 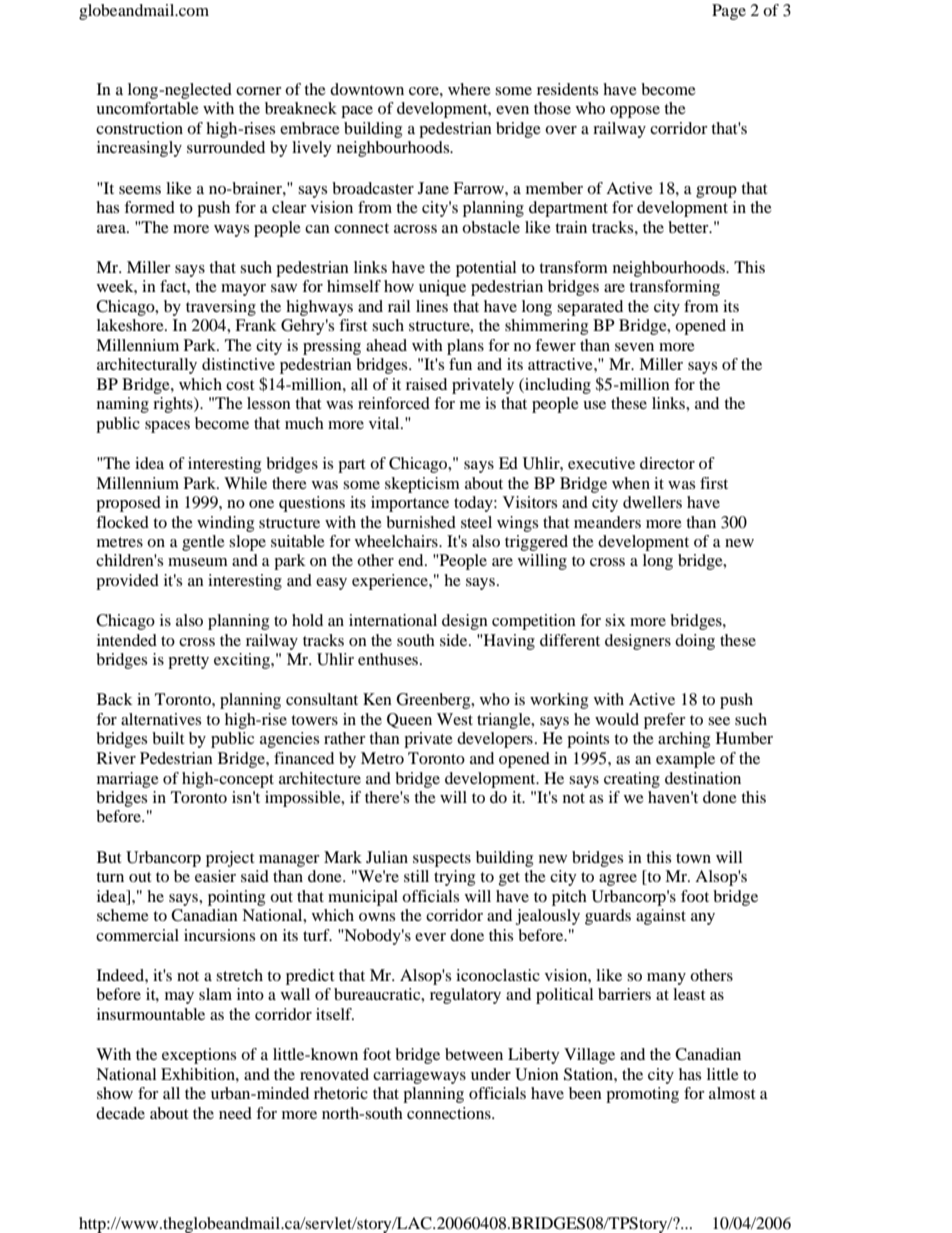 What do you see at coordinates (607, 522) in the document?
I see `meanders` at bounding box center [607, 522].
